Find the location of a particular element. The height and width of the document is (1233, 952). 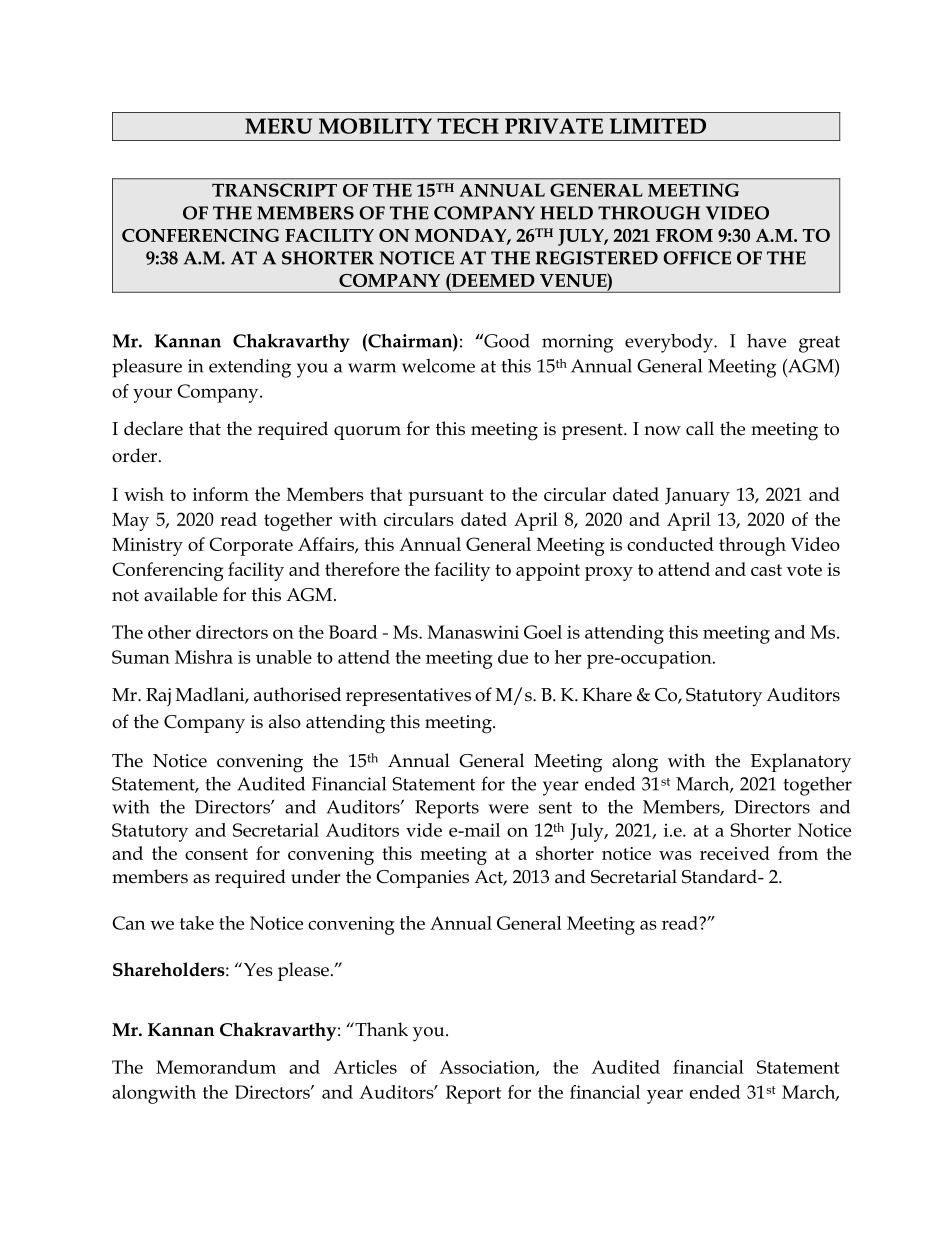

Memorandum is located at coordinates (216, 1067).
